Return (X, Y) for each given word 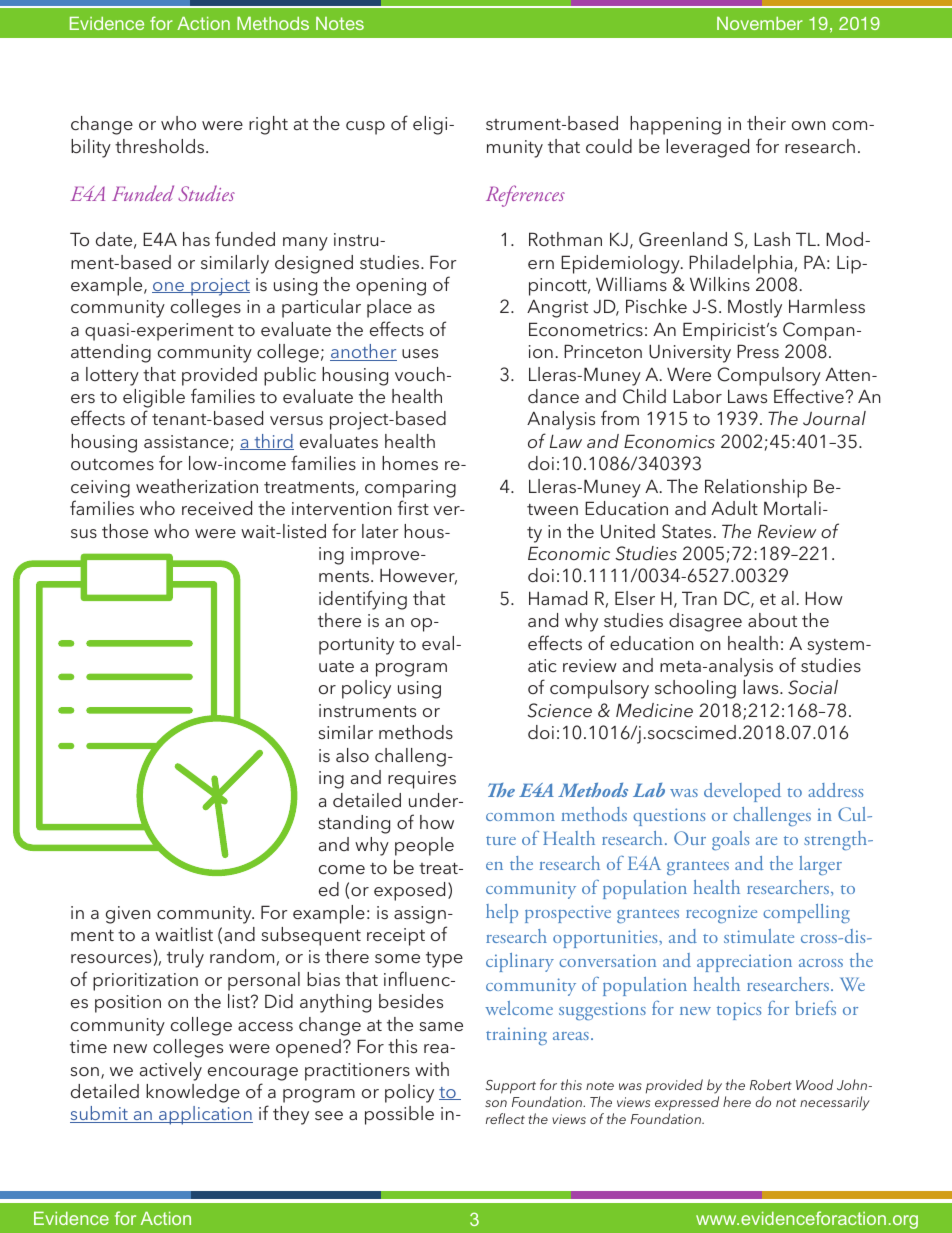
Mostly (755, 308)
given (128, 915)
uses (420, 353)
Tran (699, 598)
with (432, 1069)
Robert (771, 1084)
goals (730, 841)
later (380, 531)
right (268, 125)
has (196, 239)
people (424, 846)
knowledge (193, 1093)
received (217, 508)
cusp (365, 128)
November (760, 23)
